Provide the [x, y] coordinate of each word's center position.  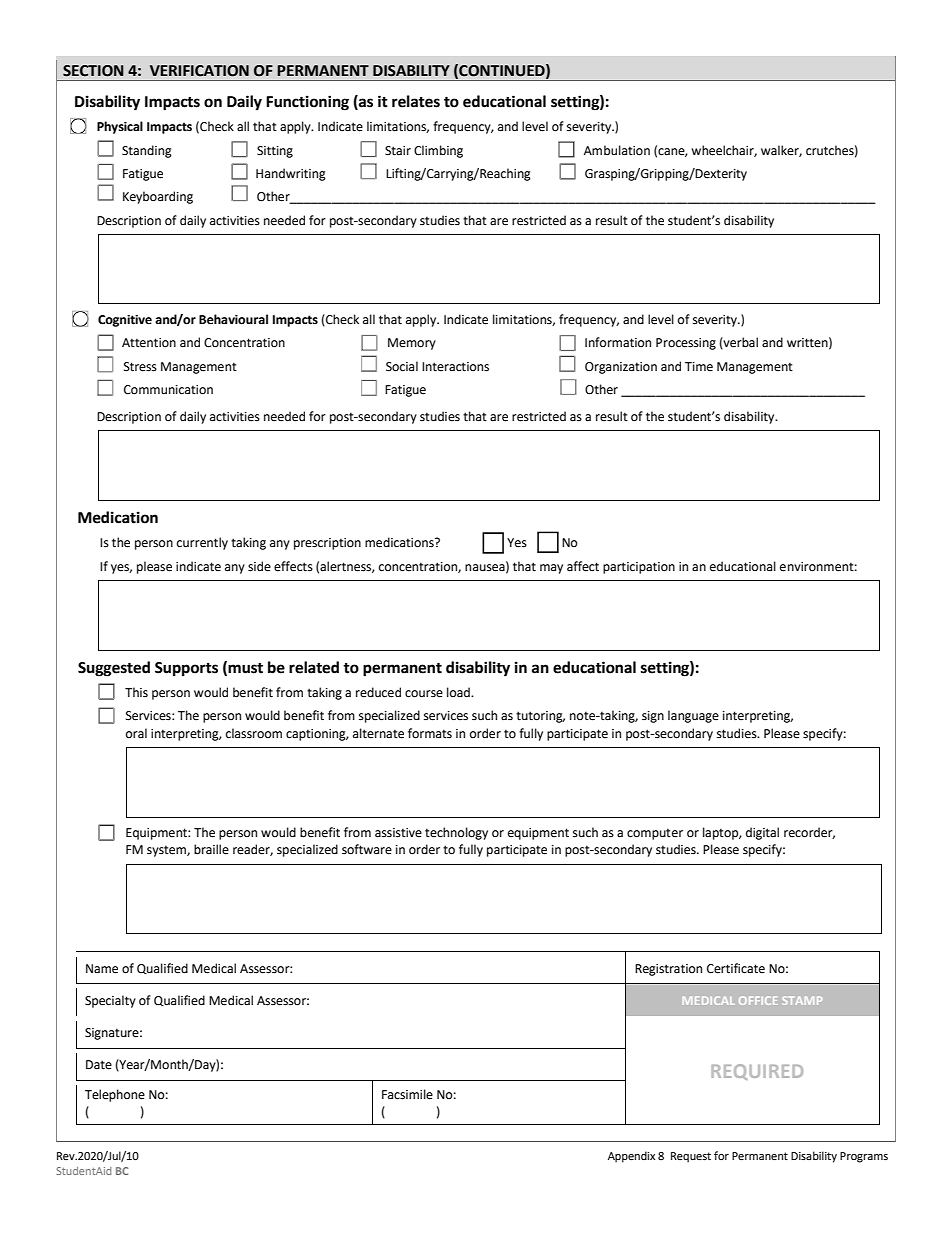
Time [699, 367]
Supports [186, 669]
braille [211, 849]
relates [416, 101]
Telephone [115, 1095]
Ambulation [617, 150]
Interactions [455, 367]
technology [456, 833]
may [551, 569]
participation [639, 568]
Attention [149, 343]
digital [762, 833]
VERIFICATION [199, 71]
